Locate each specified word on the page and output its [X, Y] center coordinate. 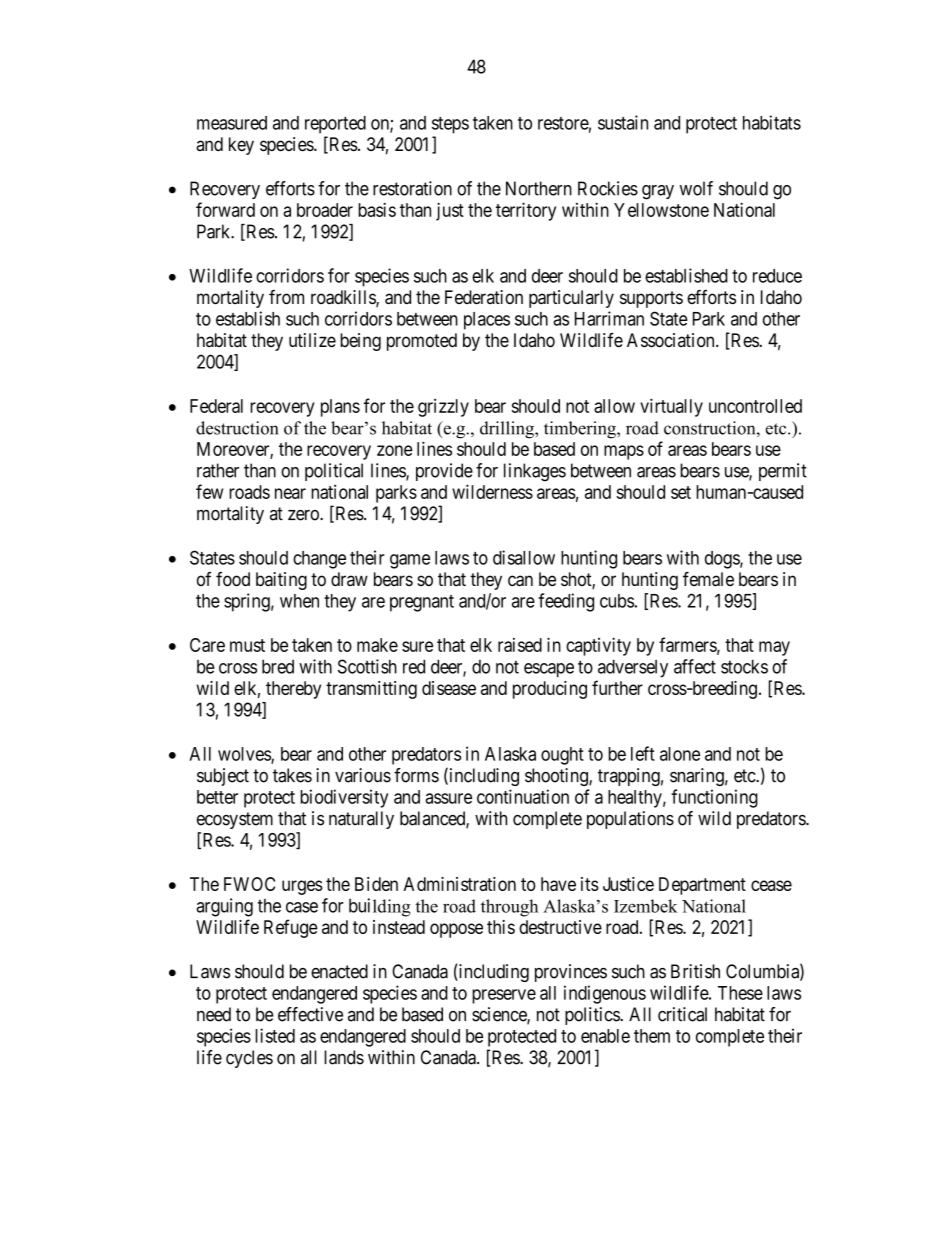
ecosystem [235, 820]
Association [672, 340]
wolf [696, 188]
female [708, 579]
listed [275, 1035]
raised [520, 645]
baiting [281, 581]
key [241, 146]
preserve [504, 996]
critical [682, 1014]
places [487, 321]
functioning [714, 798]
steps [450, 125]
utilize [312, 340]
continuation [523, 796]
